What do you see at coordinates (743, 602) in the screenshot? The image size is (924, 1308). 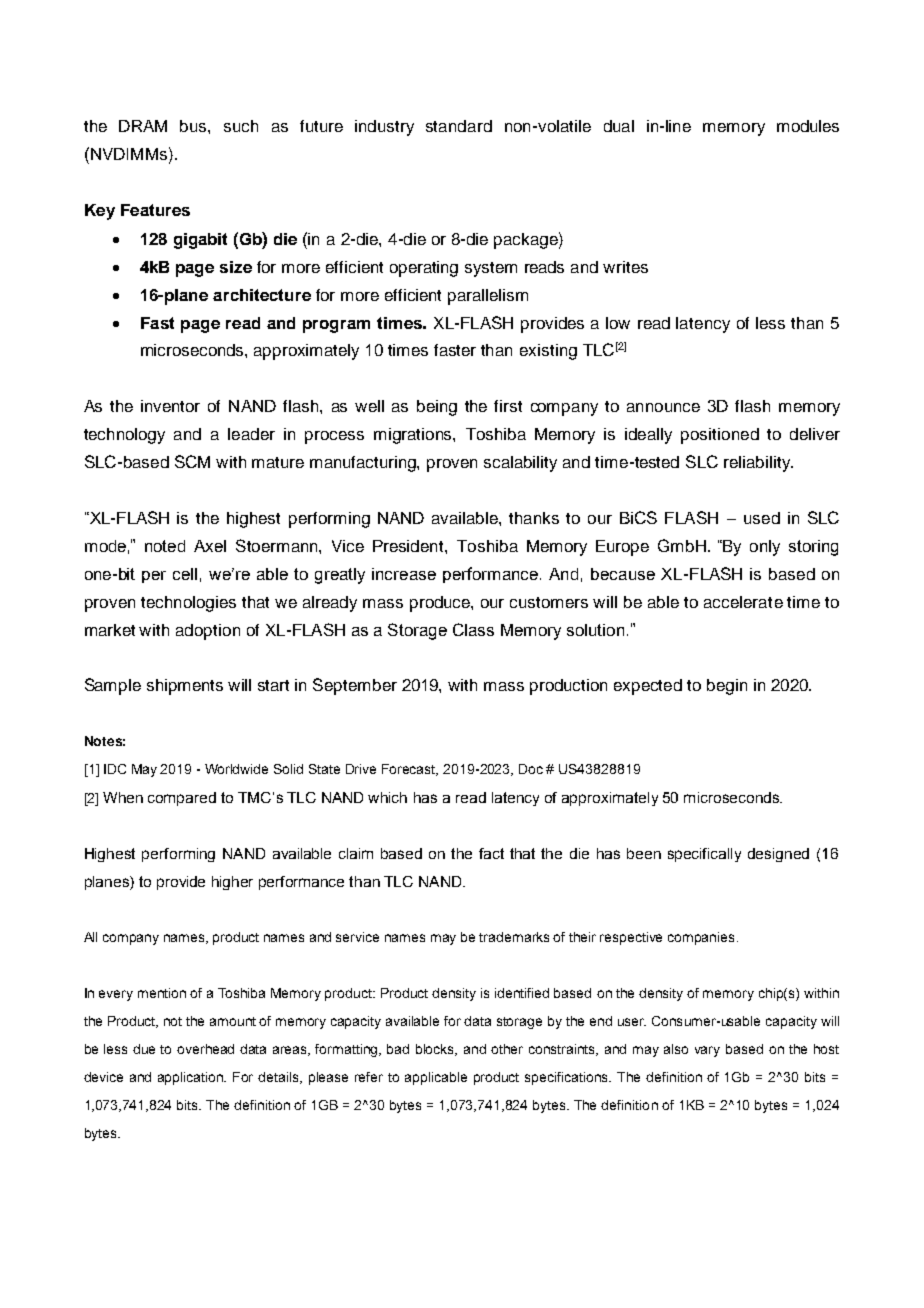 I see `accelerate` at bounding box center [743, 602].
